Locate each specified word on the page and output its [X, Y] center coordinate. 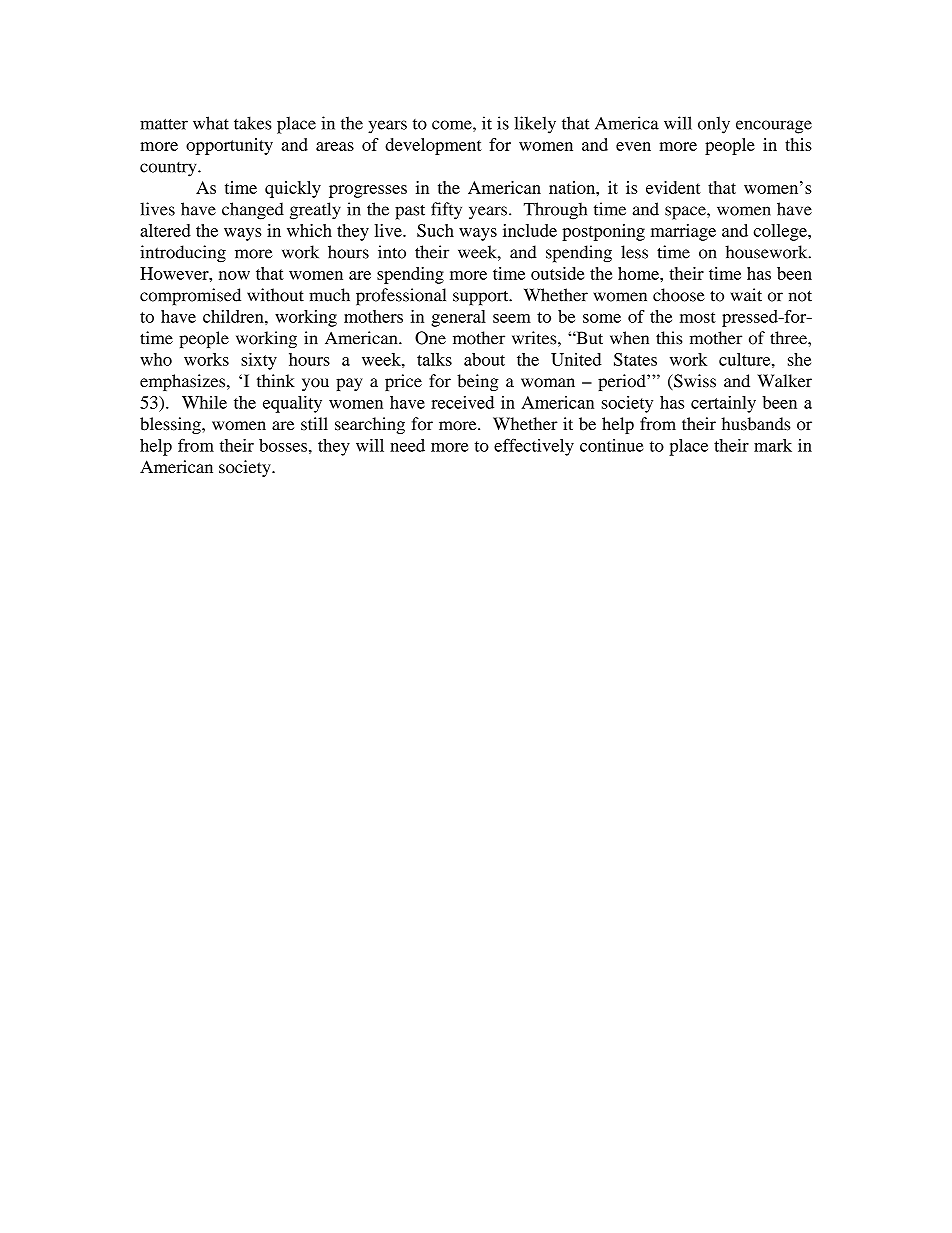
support [482, 298]
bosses [283, 445]
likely [535, 125]
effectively [534, 447]
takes [252, 123]
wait [746, 295]
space [686, 213]
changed [253, 211]
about [484, 359]
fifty [446, 211]
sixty [259, 361]
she [799, 359]
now [234, 275]
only [714, 125]
